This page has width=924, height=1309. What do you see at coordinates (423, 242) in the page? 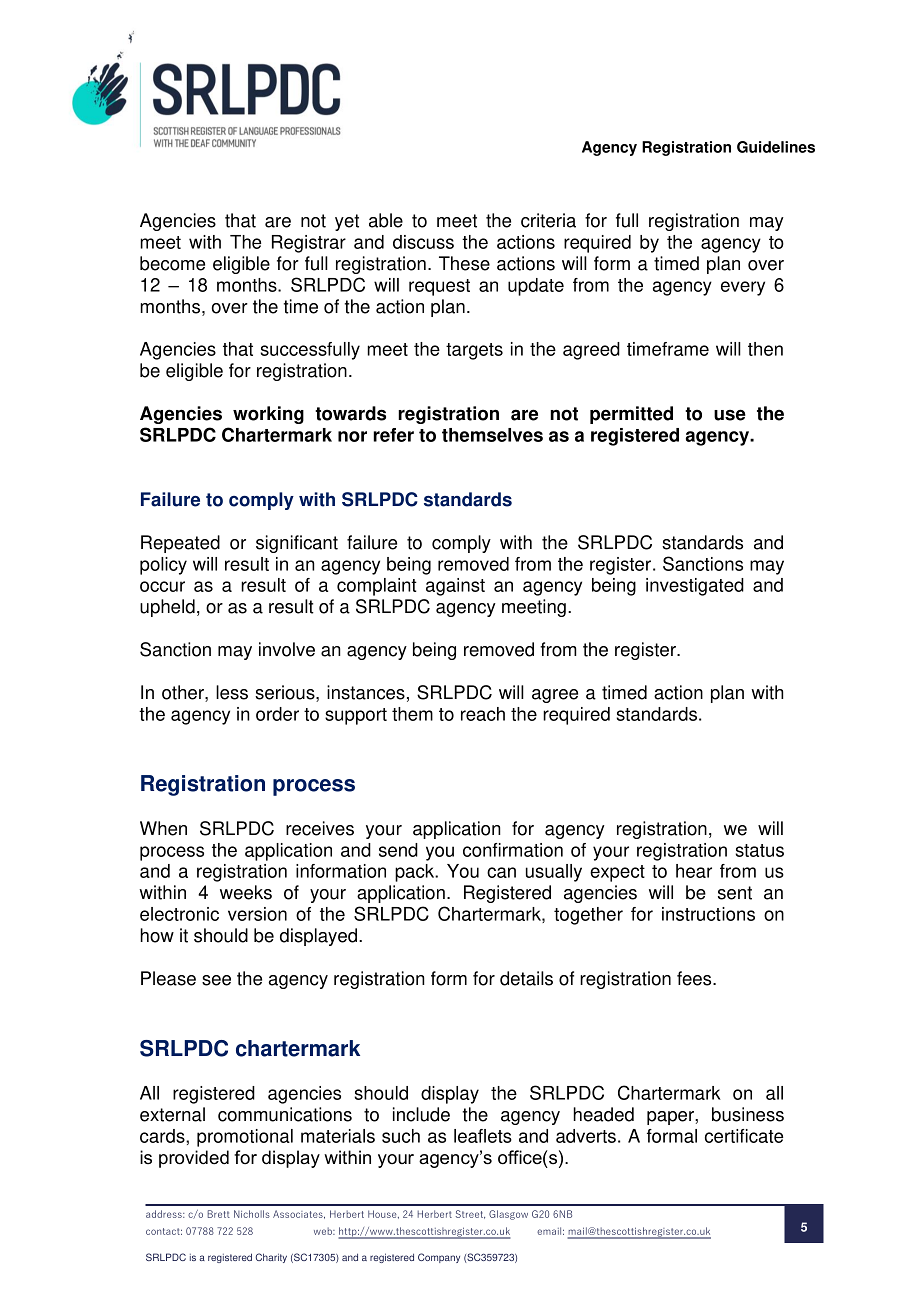
I see `discuss` at bounding box center [423, 242].
